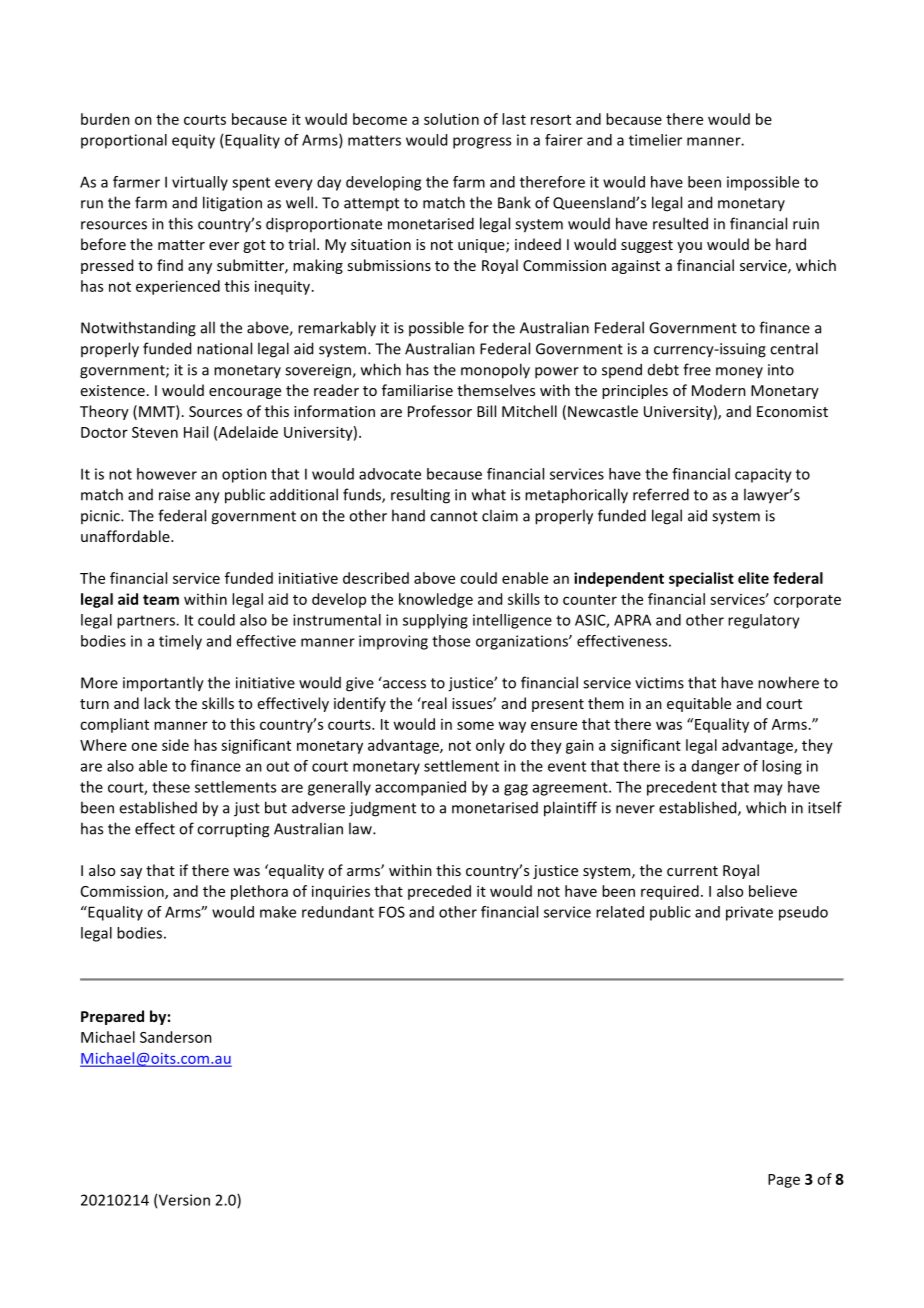  Describe the element at coordinates (174, 495) in the screenshot. I see `raise` at that location.
